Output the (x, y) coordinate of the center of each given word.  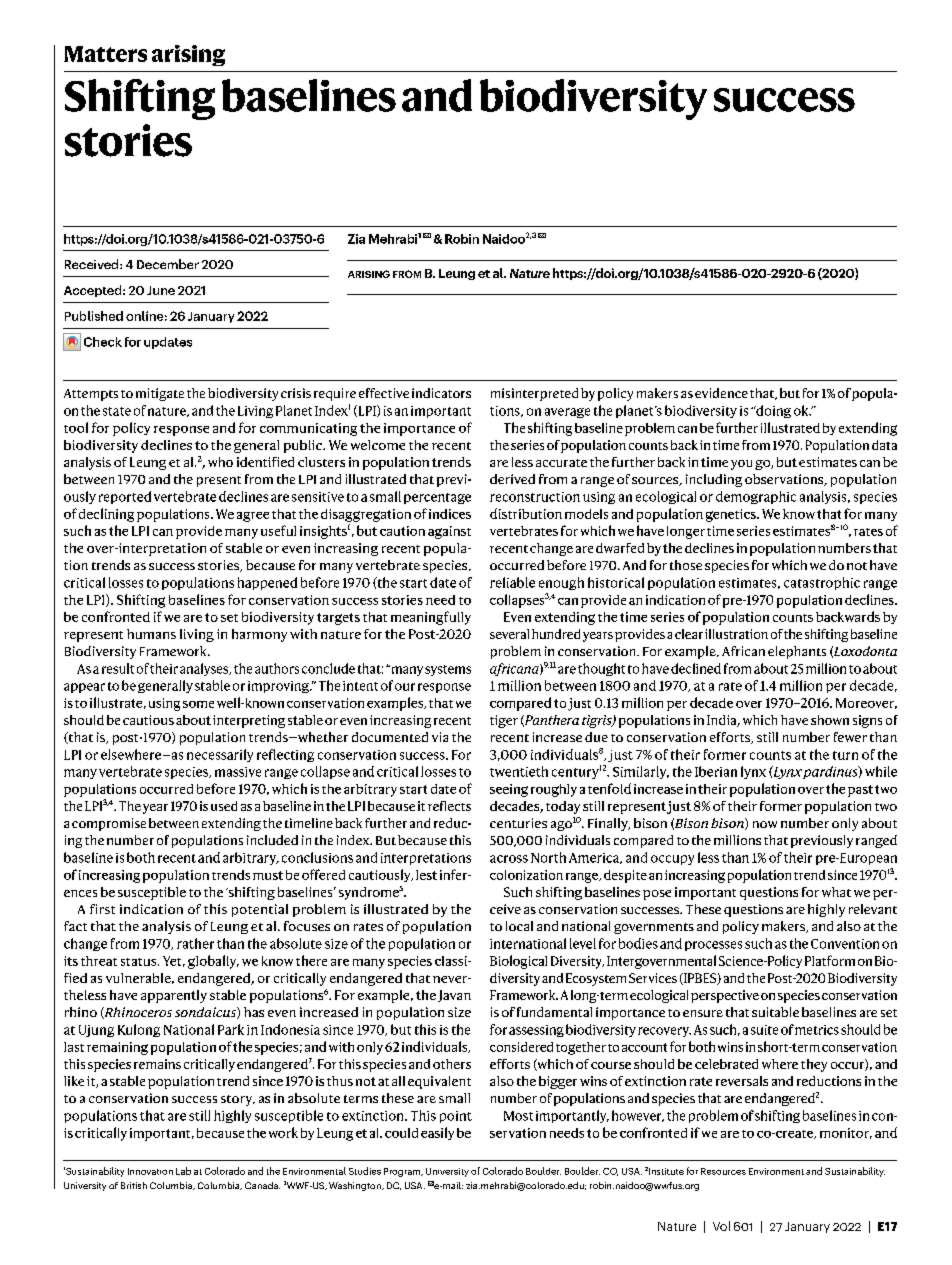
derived (512, 479)
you (741, 465)
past (860, 791)
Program (403, 1172)
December (168, 264)
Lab (183, 1171)
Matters (105, 54)
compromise (109, 824)
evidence (721, 393)
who (220, 462)
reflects (449, 806)
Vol (721, 1226)
